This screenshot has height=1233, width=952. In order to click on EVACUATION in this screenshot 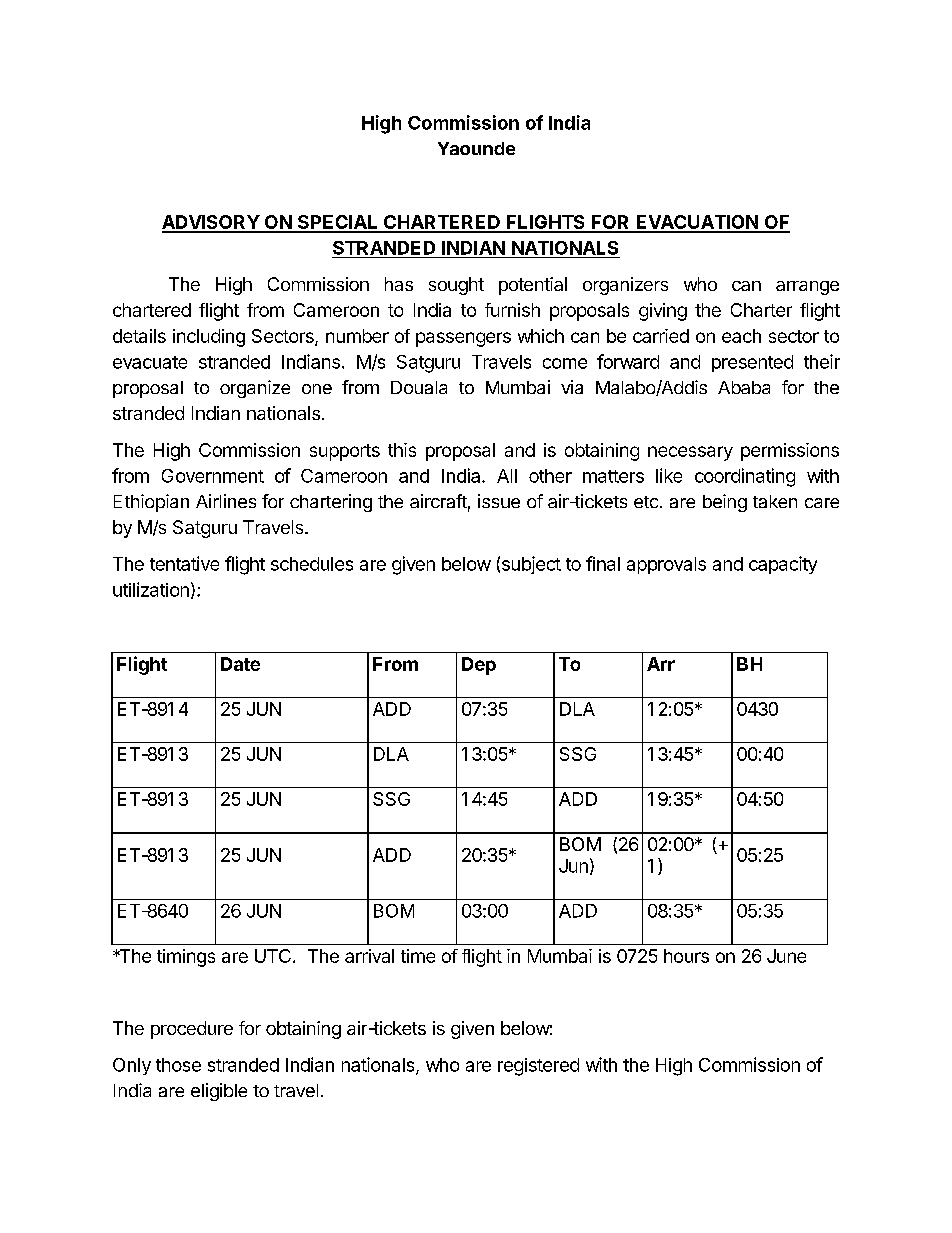, I will do `click(697, 223)`.
